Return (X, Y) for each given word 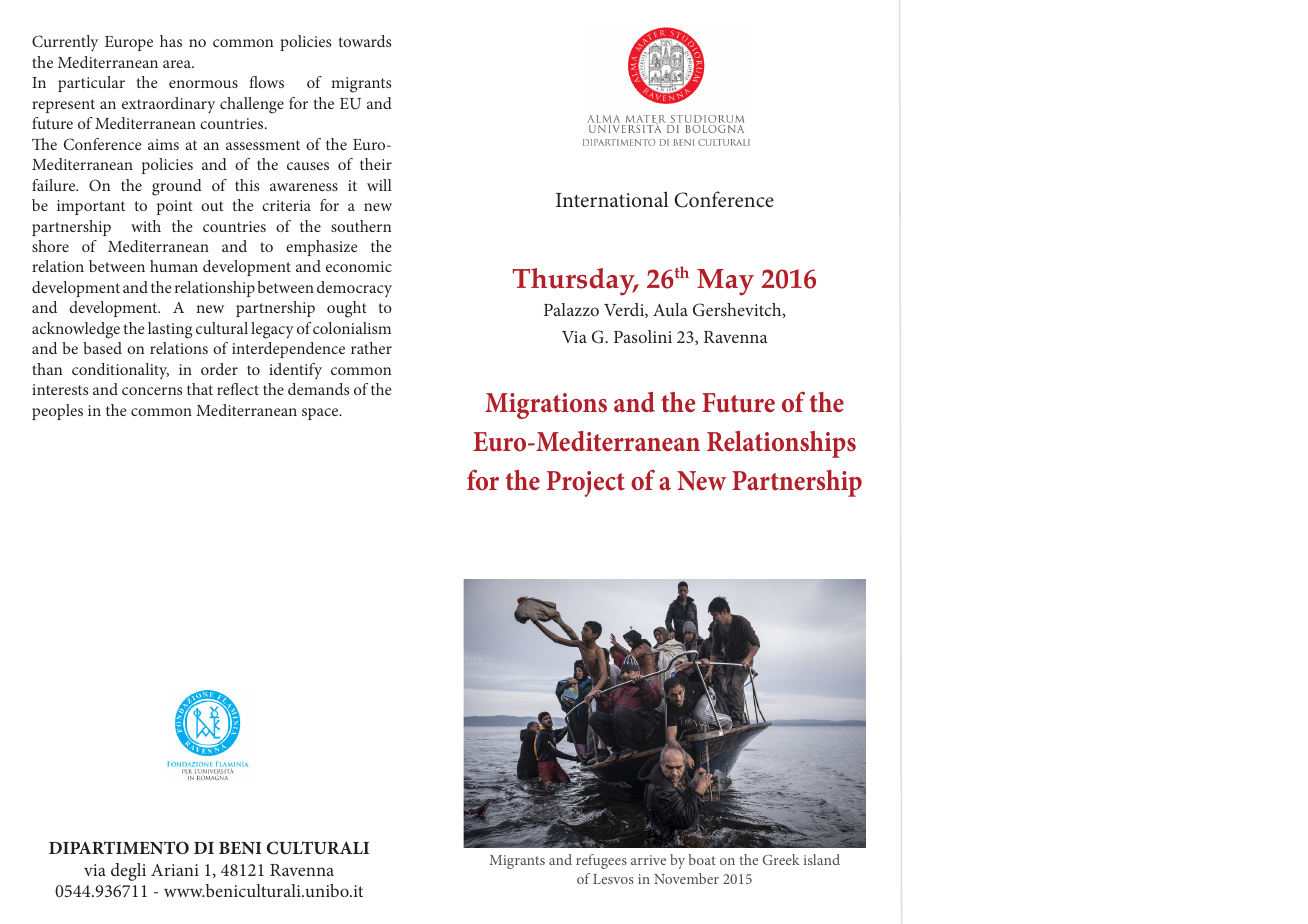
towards (365, 41)
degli (128, 872)
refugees (601, 861)
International (612, 199)
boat (702, 859)
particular (91, 84)
